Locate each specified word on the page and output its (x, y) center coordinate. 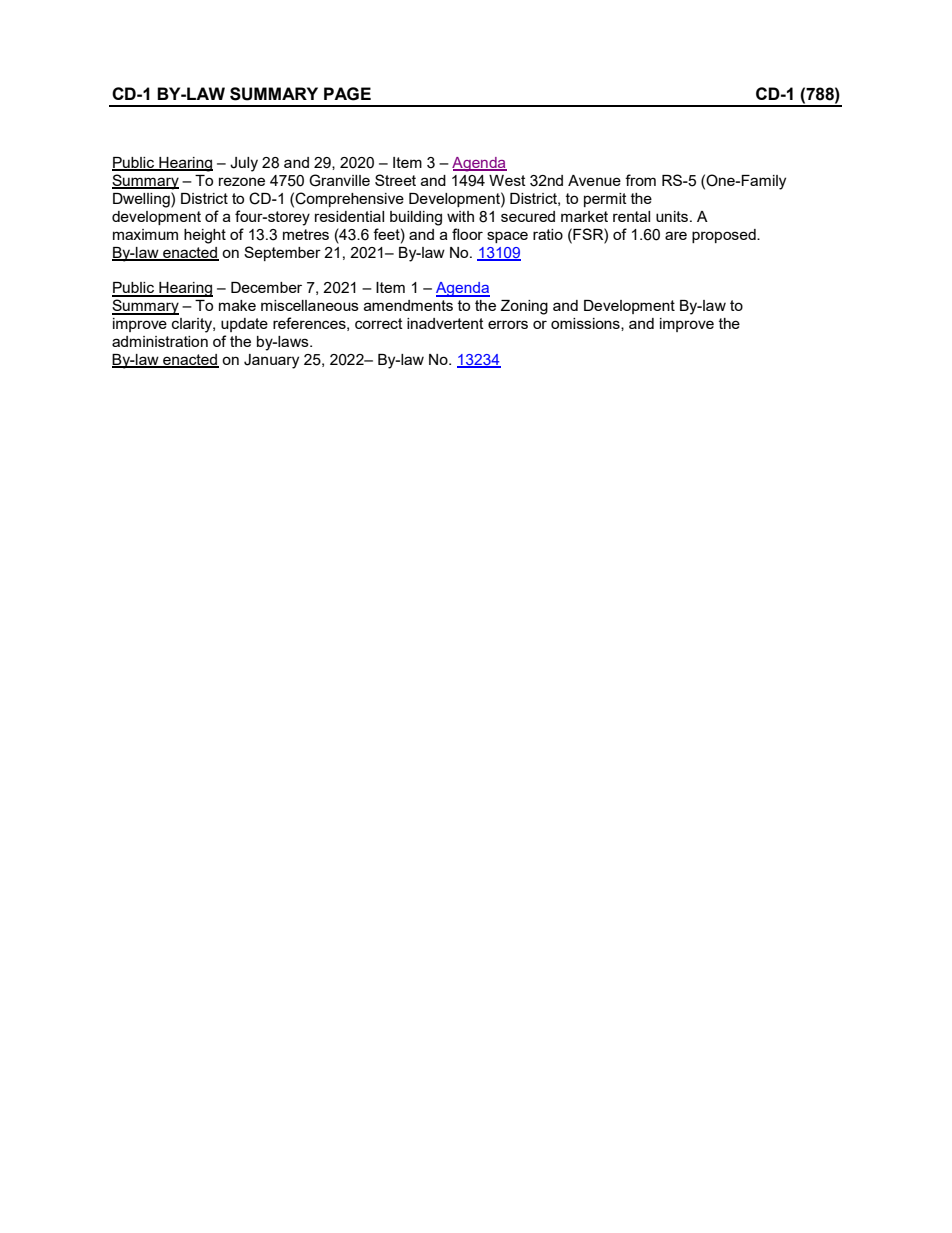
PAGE (347, 94)
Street (395, 180)
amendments (408, 305)
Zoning (524, 307)
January (271, 361)
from (640, 180)
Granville (339, 180)
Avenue (594, 180)
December (266, 287)
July (244, 164)
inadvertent (445, 323)
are (676, 235)
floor (467, 234)
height (205, 236)
